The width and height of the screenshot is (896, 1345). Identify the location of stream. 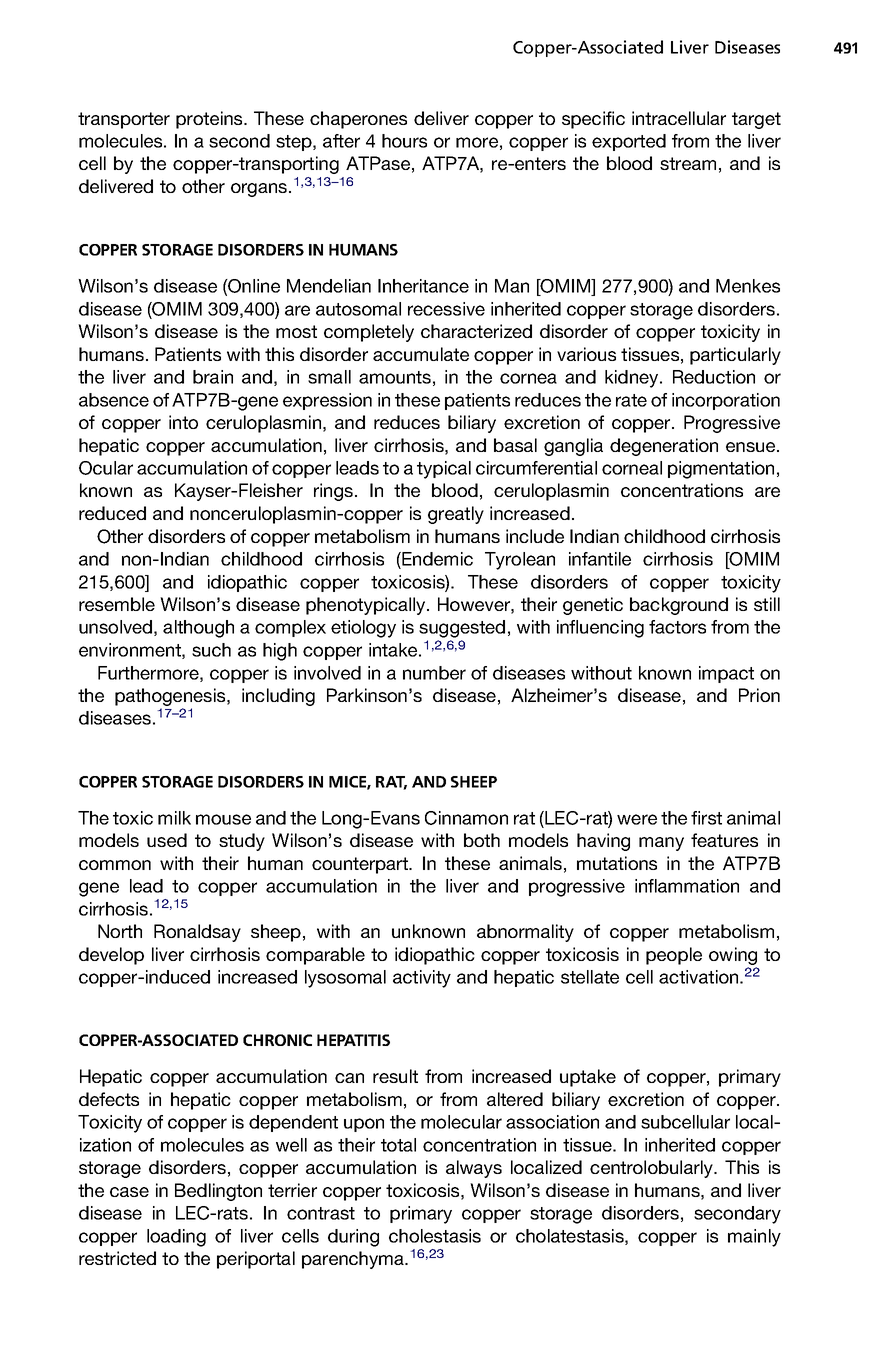
(688, 163).
